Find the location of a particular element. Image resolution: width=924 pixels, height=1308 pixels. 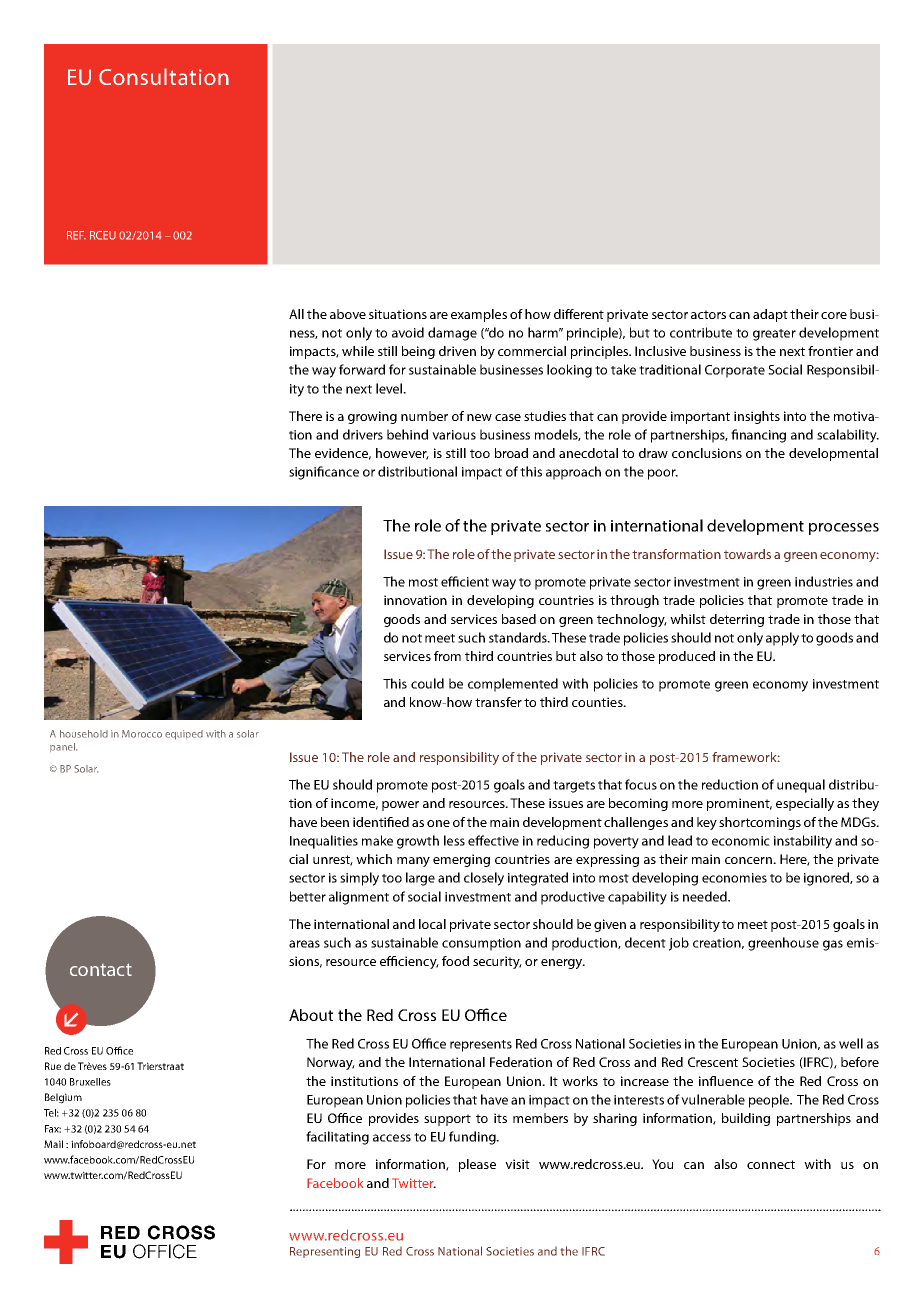

less is located at coordinates (454, 840).
